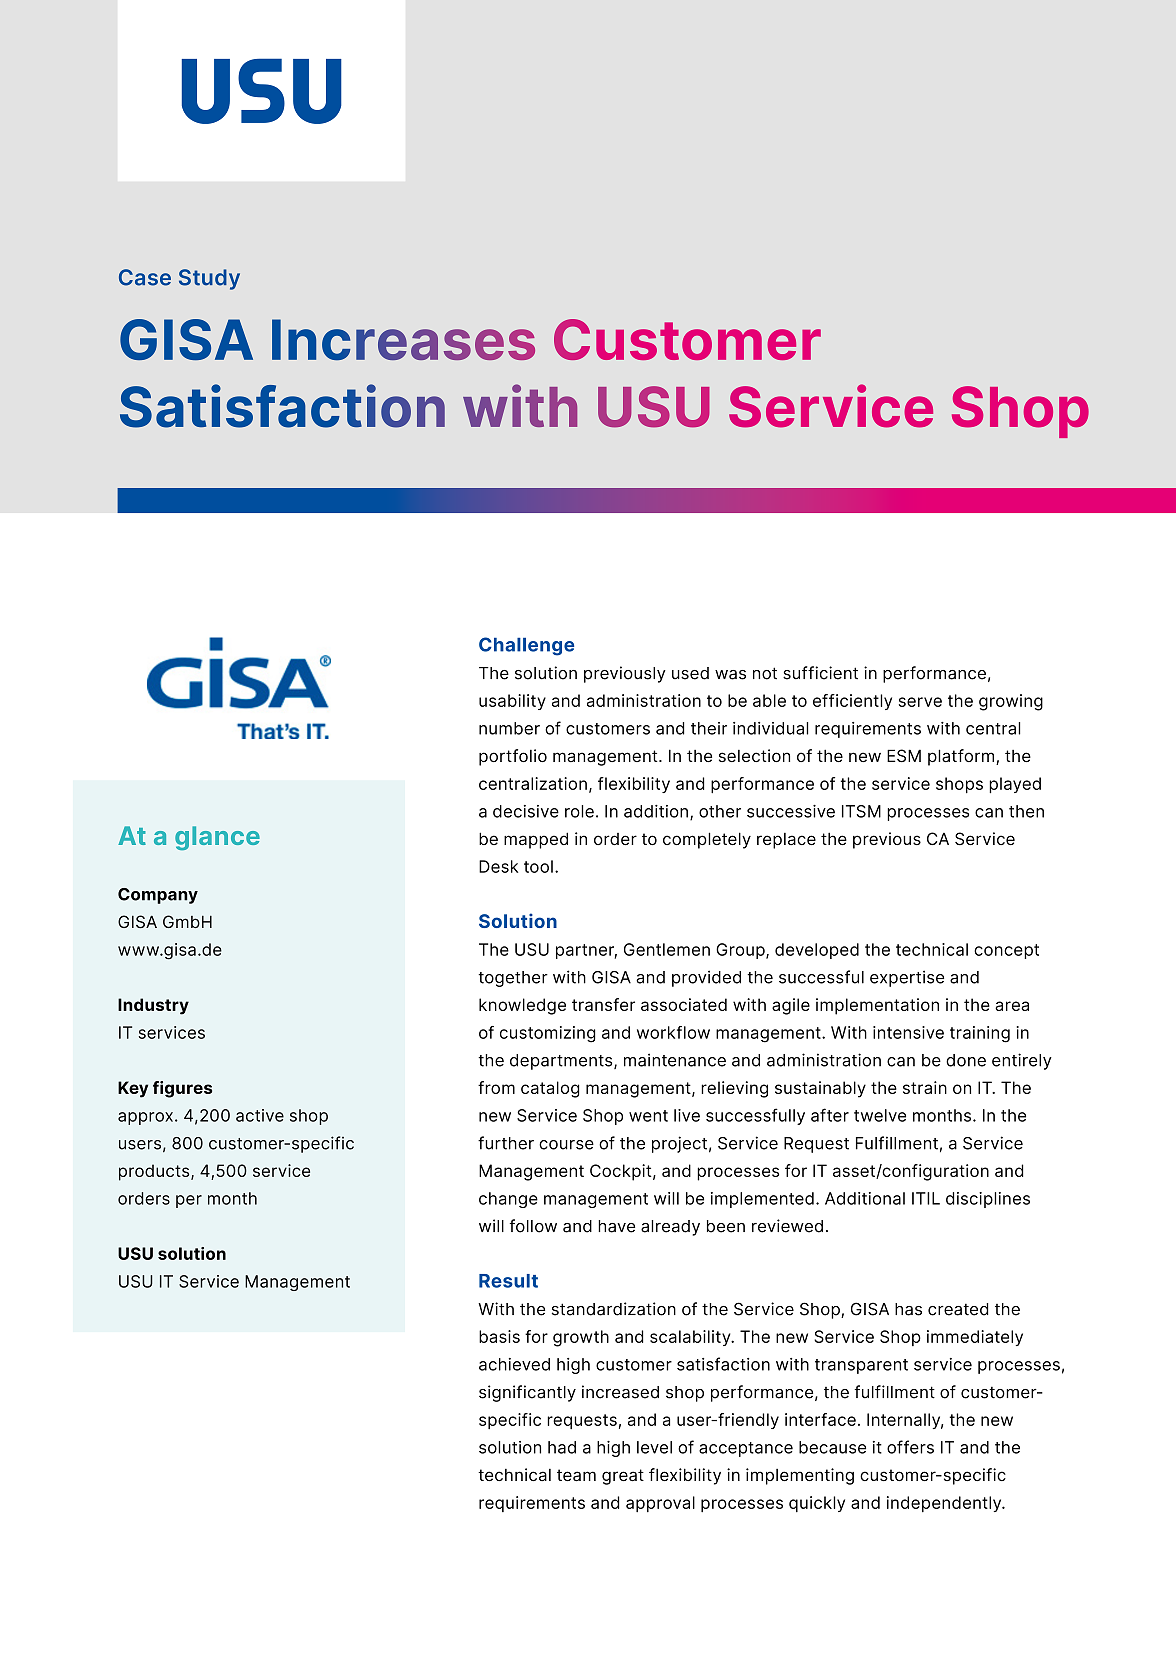  What do you see at coordinates (403, 340) in the screenshot?
I see `Increases` at bounding box center [403, 340].
